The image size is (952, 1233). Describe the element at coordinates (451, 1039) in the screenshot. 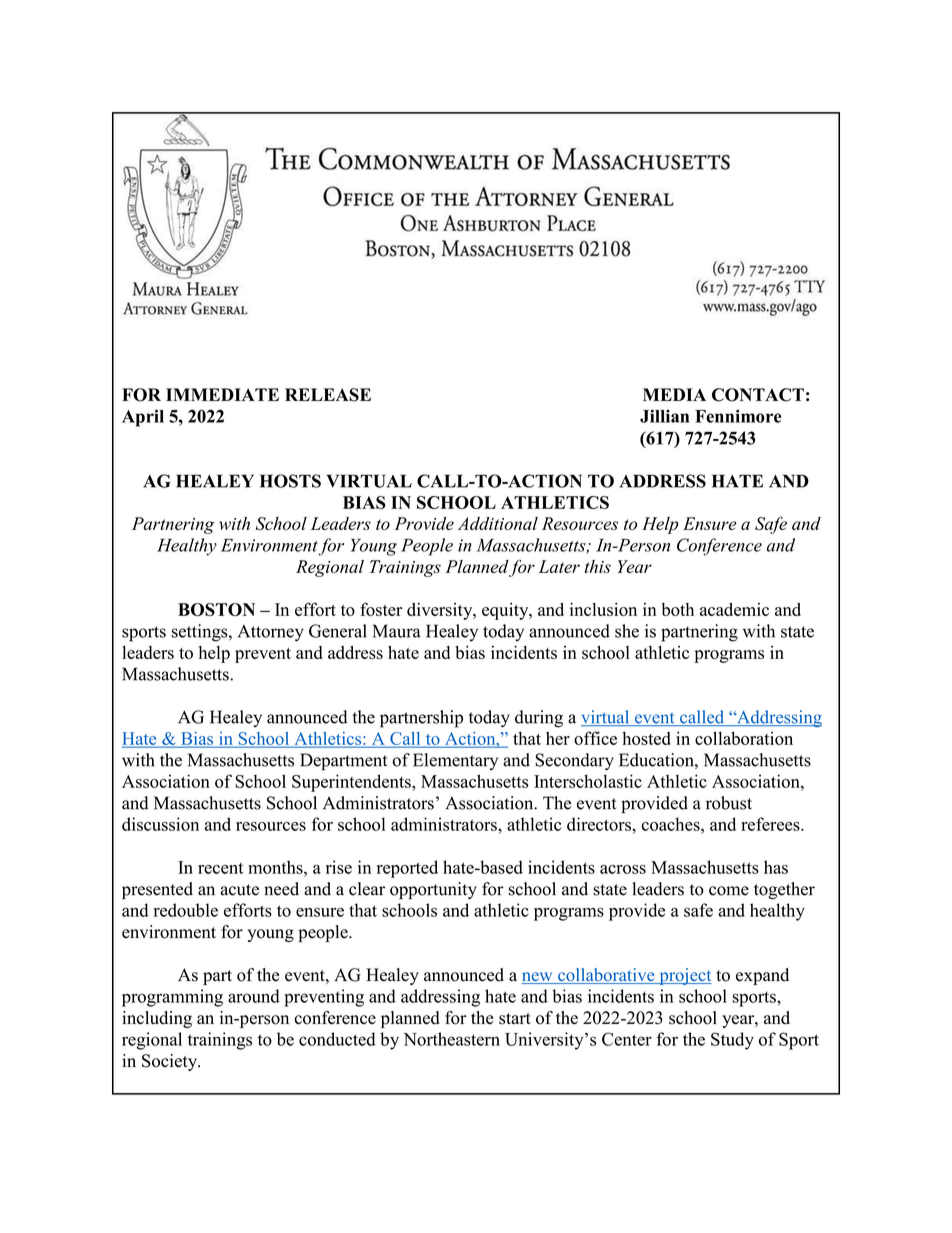

I see `Northeastern` at that location.
